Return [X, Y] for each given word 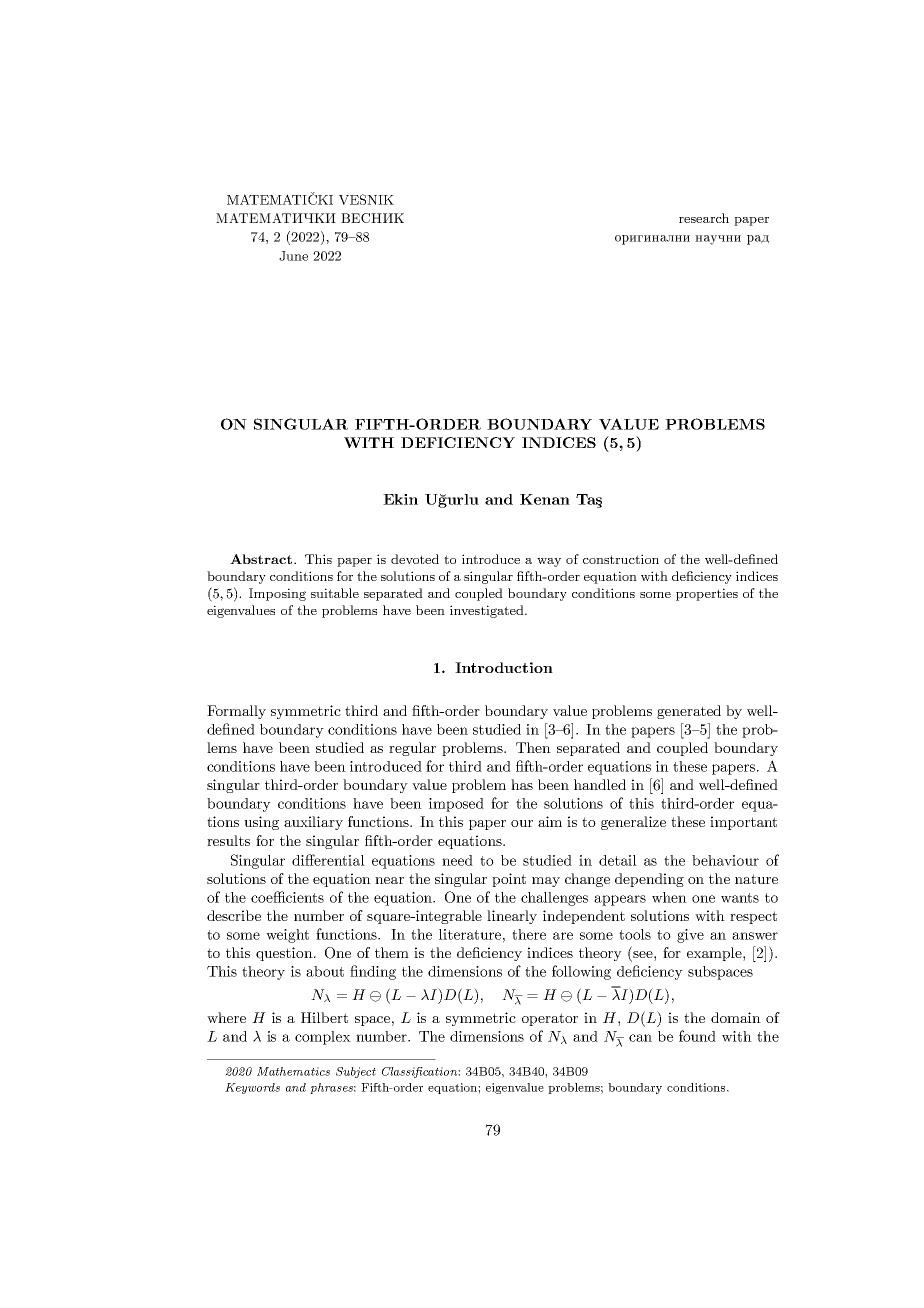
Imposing [277, 594]
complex [323, 1038]
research [704, 218]
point [509, 880]
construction [621, 559]
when [669, 897]
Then [533, 747]
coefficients [287, 897]
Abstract [261, 559]
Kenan [545, 499]
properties [707, 594]
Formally [236, 712]
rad [758, 240]
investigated [488, 611]
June [293, 256]
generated [689, 712]
